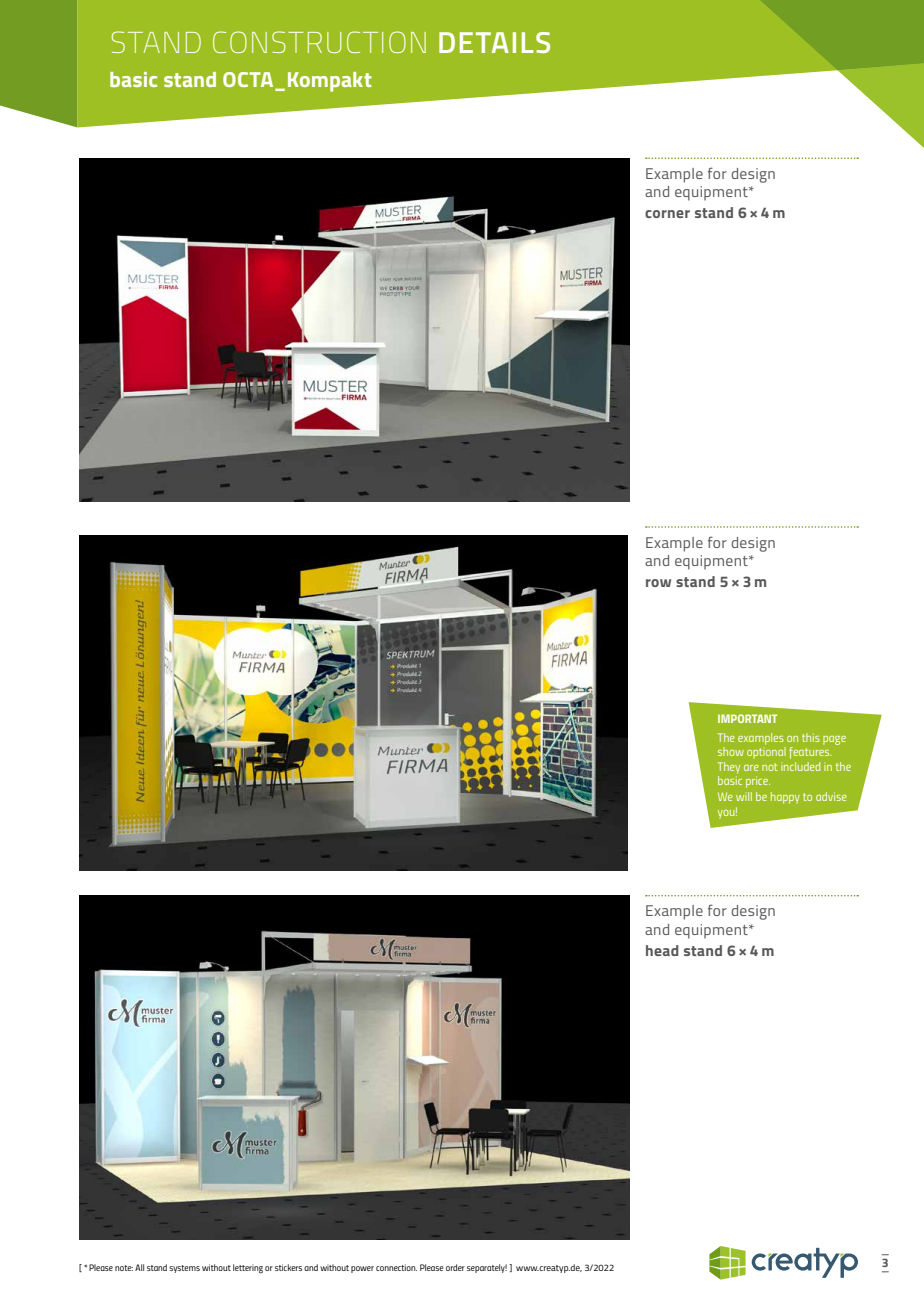 The width and height of the screenshot is (924, 1308). I want to click on DETAILS, so click(494, 42).
